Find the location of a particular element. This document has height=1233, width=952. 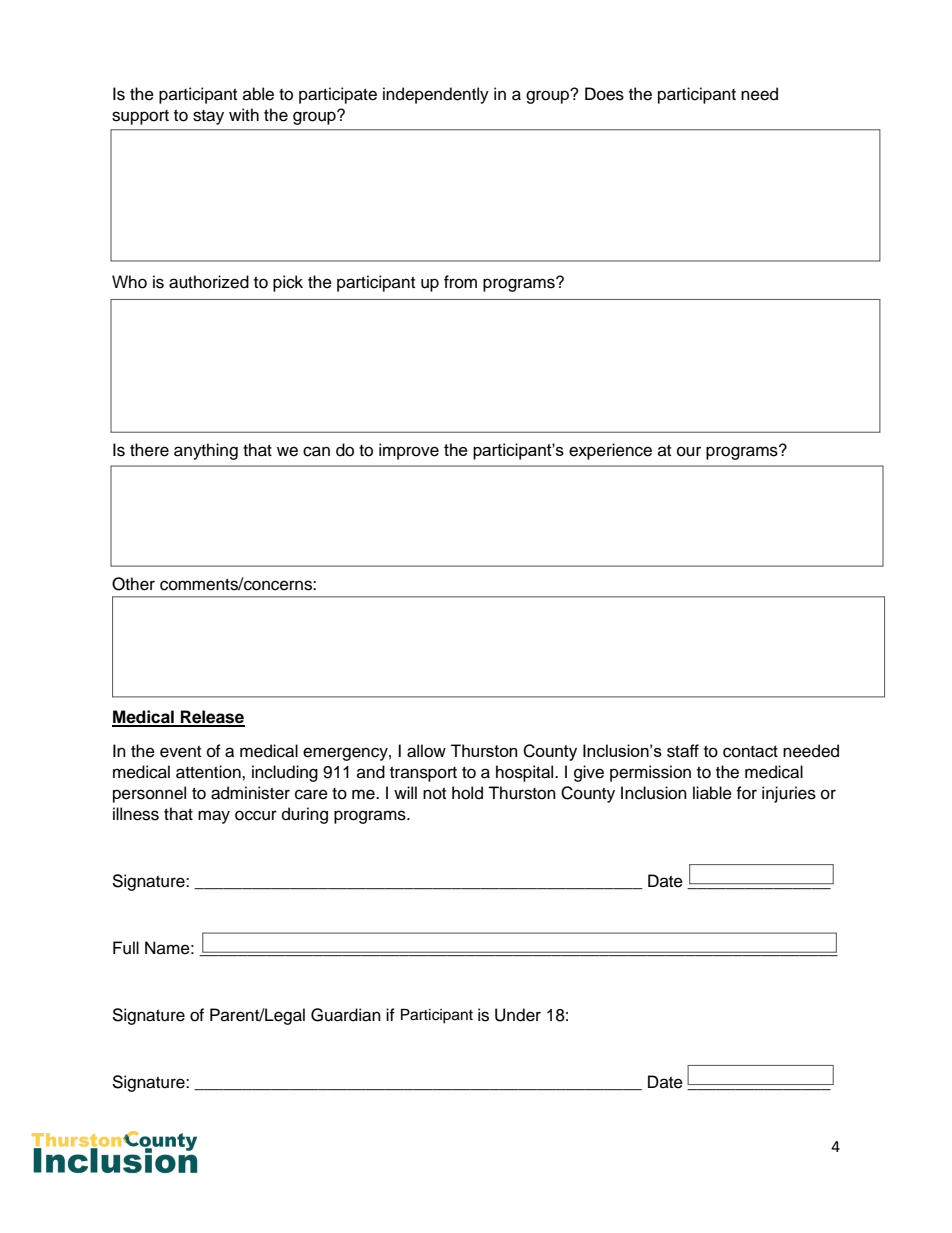

Under is located at coordinates (518, 1015).
